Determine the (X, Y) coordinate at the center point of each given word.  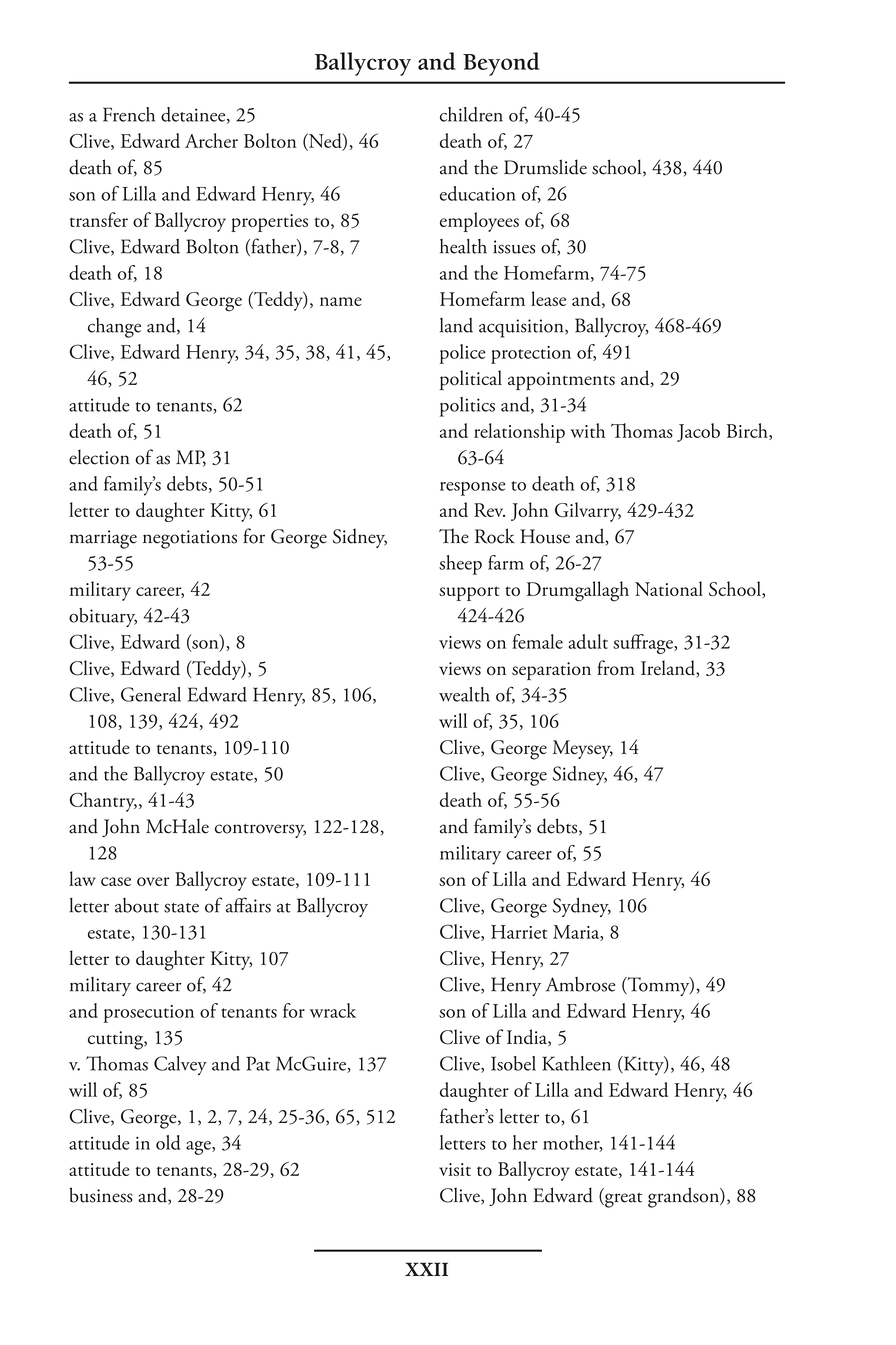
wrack (333, 1010)
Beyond (501, 64)
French (129, 114)
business (101, 1195)
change (114, 328)
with (587, 430)
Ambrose (581, 984)
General (151, 694)
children (471, 114)
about (137, 905)
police (463, 354)
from (616, 668)
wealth (464, 694)
